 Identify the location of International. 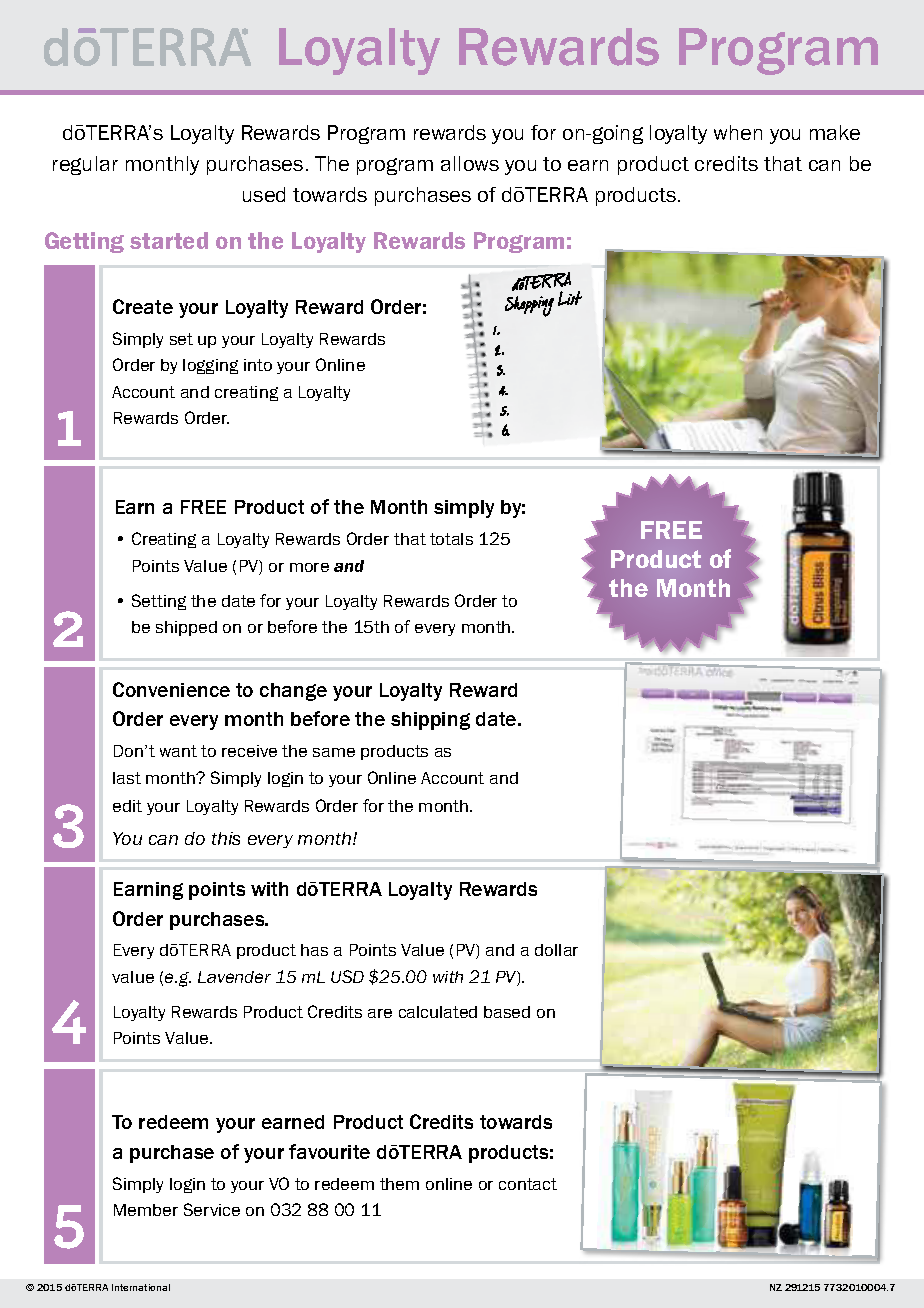
(141, 1287).
